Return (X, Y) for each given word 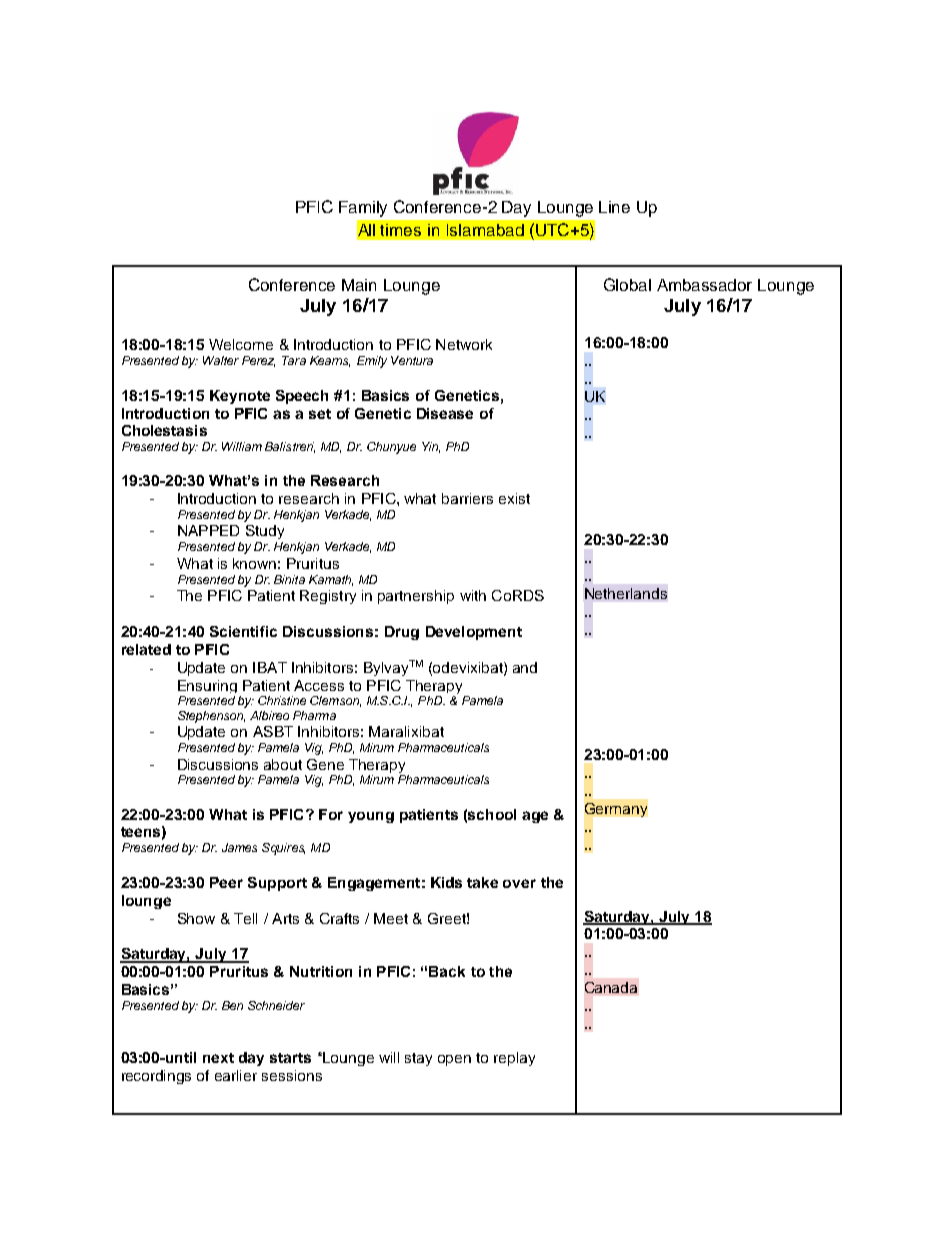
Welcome (241, 344)
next (218, 1058)
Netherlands (626, 593)
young (371, 817)
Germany (616, 810)
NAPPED (208, 530)
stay (418, 1059)
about (283, 764)
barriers (467, 498)
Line (614, 207)
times (400, 230)
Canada (611, 987)
